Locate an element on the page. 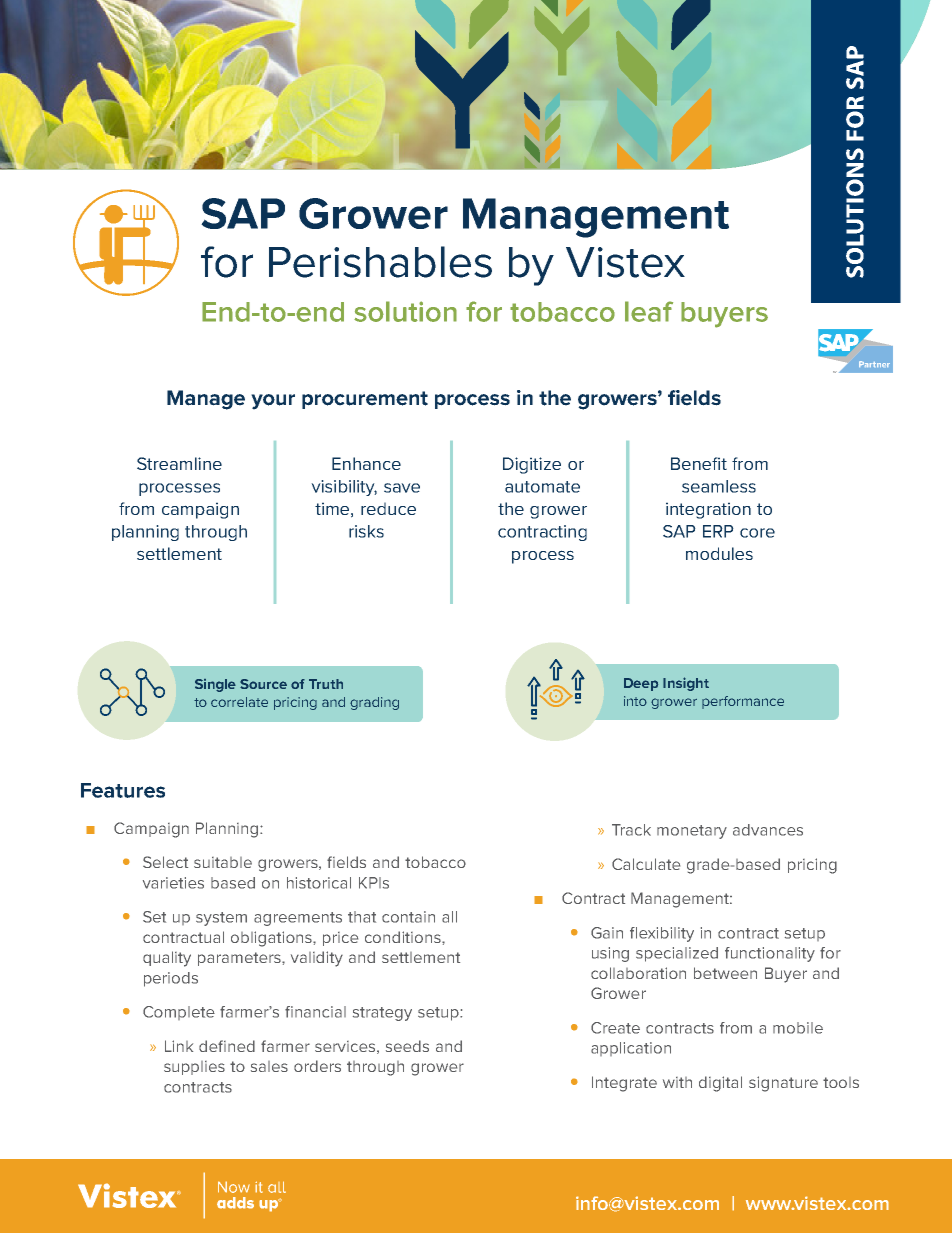 The image size is (952, 1233). performance is located at coordinates (743, 702).
